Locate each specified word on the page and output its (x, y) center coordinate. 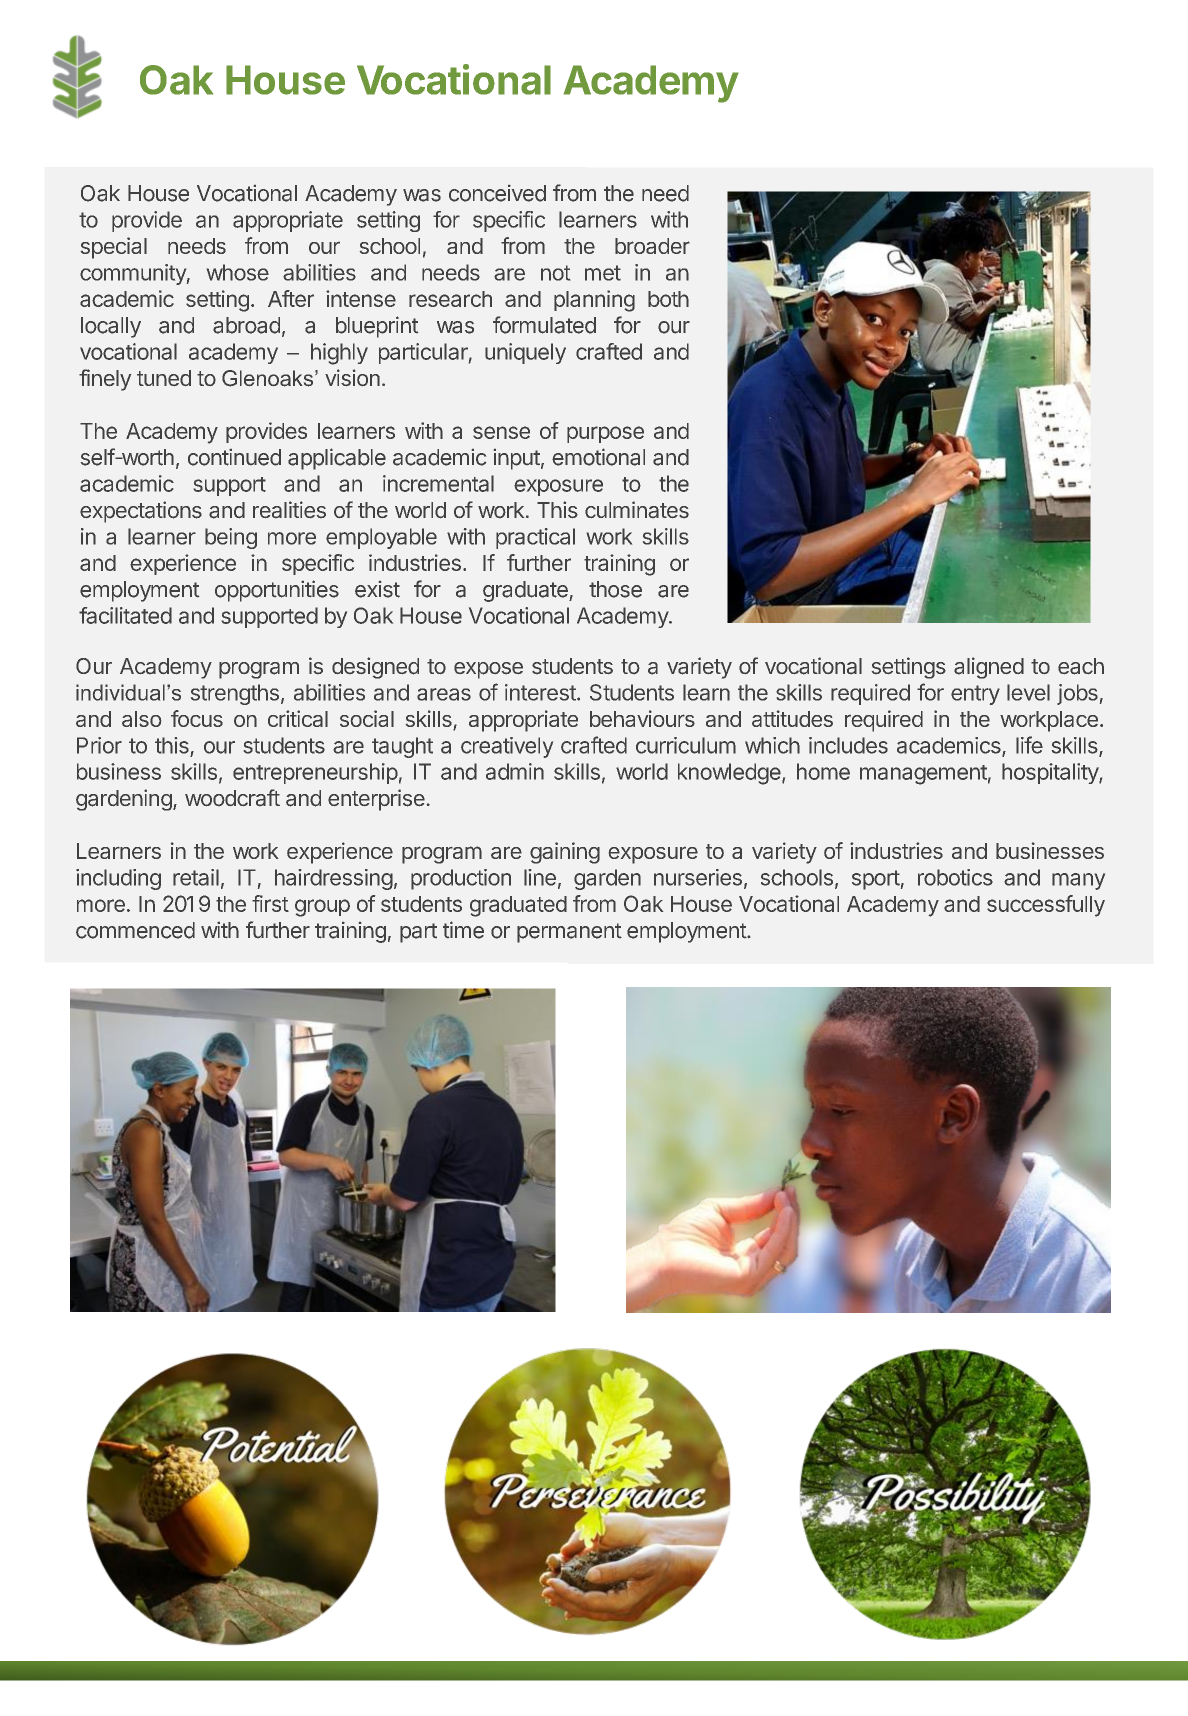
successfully (1046, 906)
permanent (569, 933)
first (270, 903)
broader (652, 246)
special (114, 248)
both (668, 299)
